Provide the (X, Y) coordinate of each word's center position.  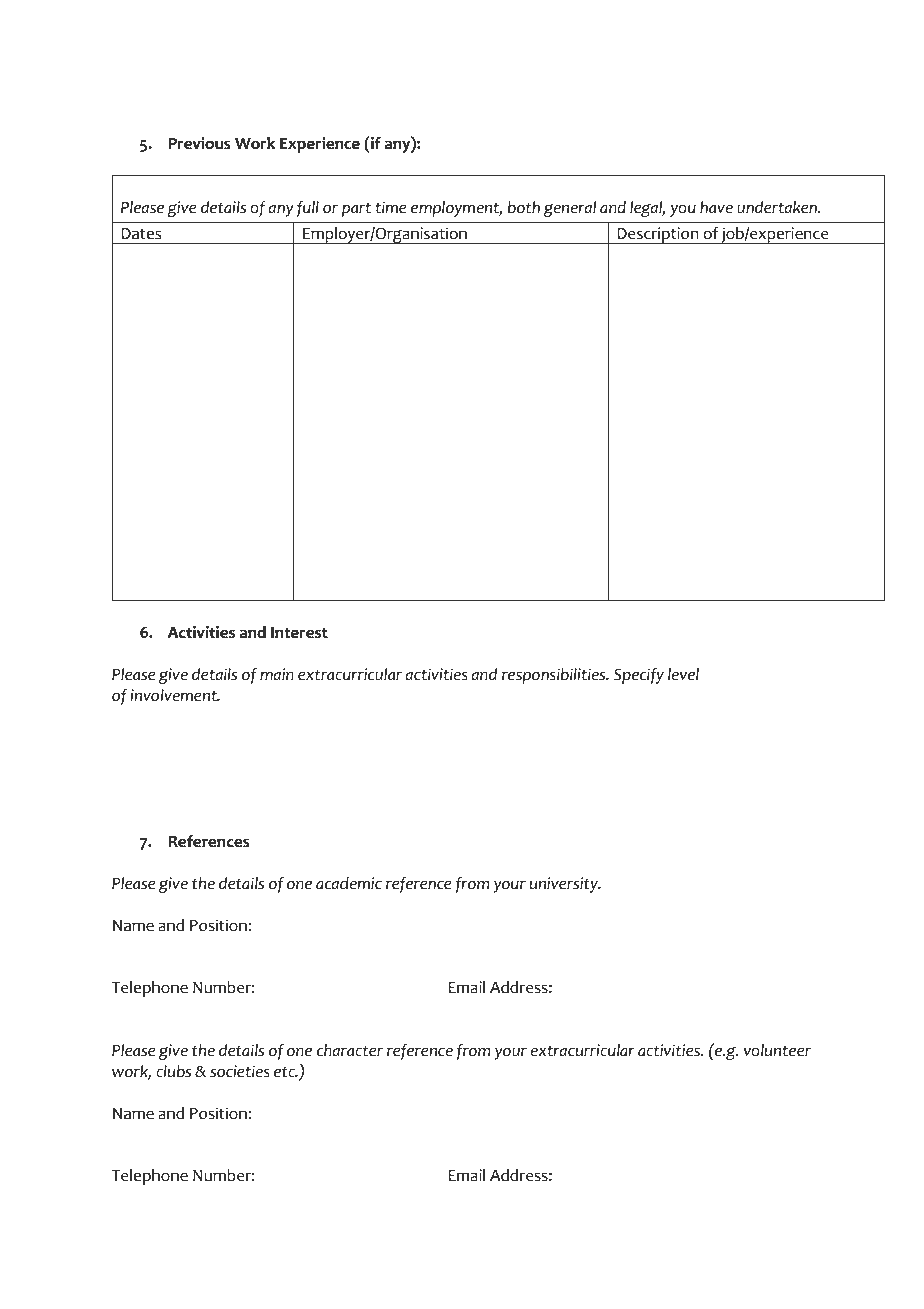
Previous (199, 143)
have (716, 207)
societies (240, 1071)
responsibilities (555, 676)
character (350, 1050)
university (565, 885)
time (391, 207)
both (523, 207)
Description (658, 235)
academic (349, 883)
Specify (639, 676)
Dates (141, 234)
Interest (299, 633)
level (683, 674)
